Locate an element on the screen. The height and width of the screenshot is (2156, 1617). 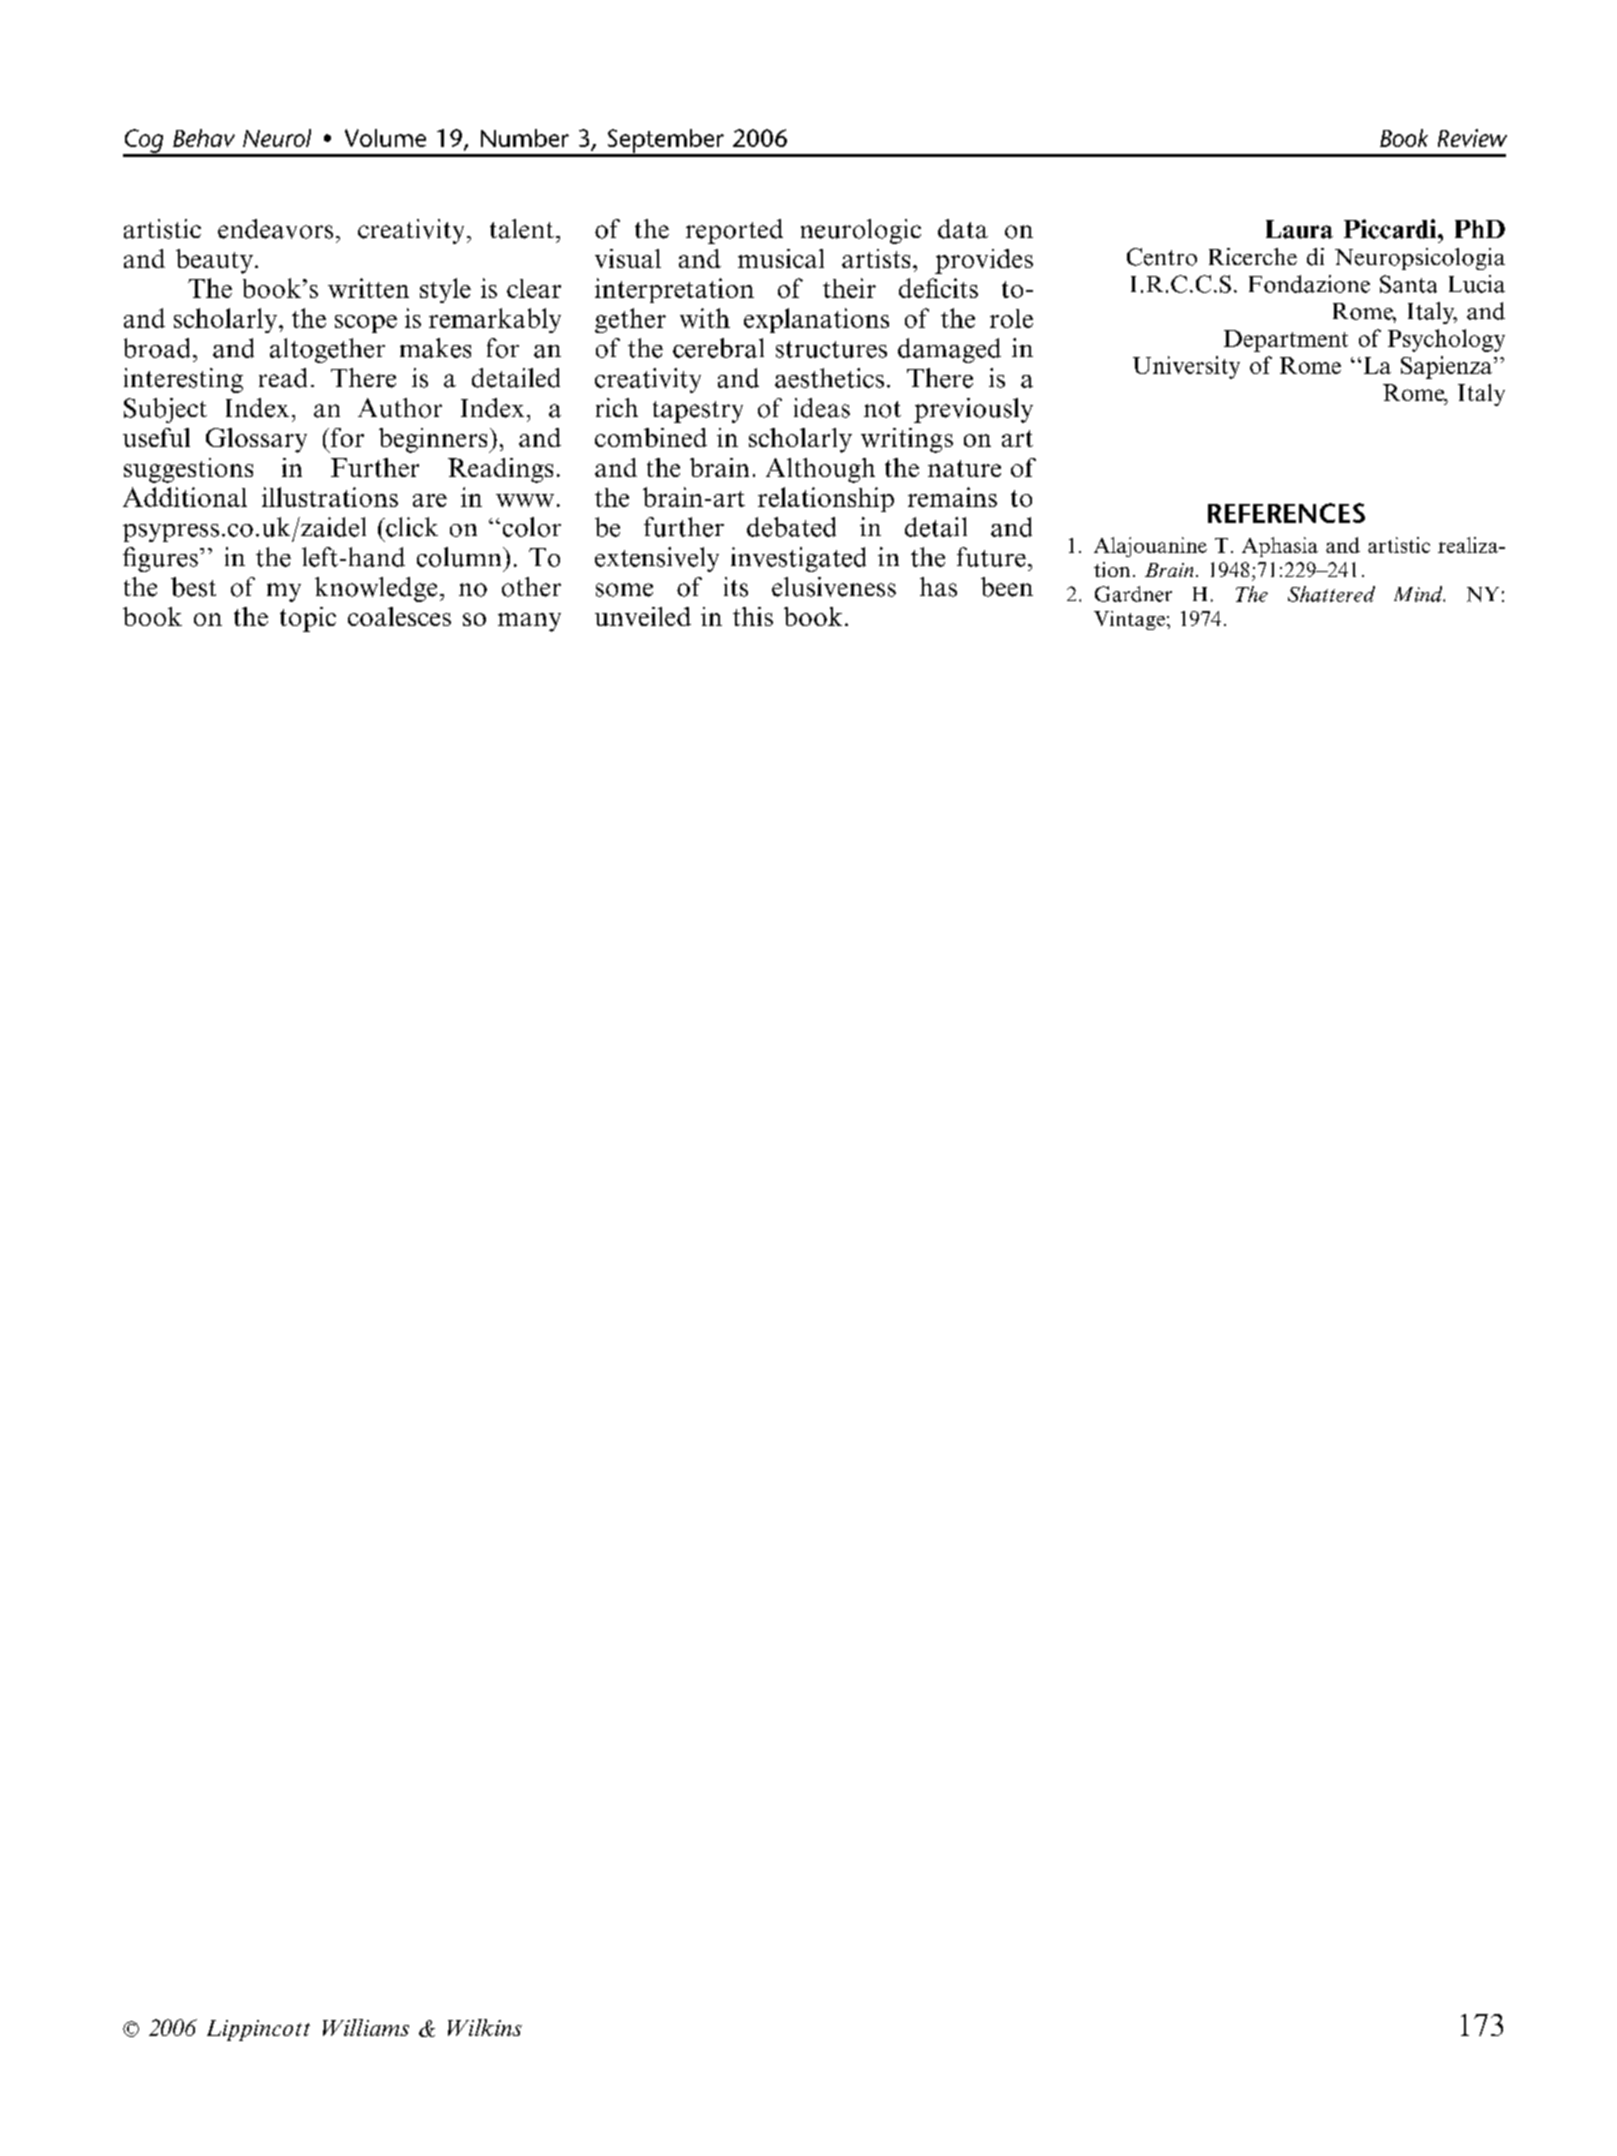
Williams is located at coordinates (366, 2027).
